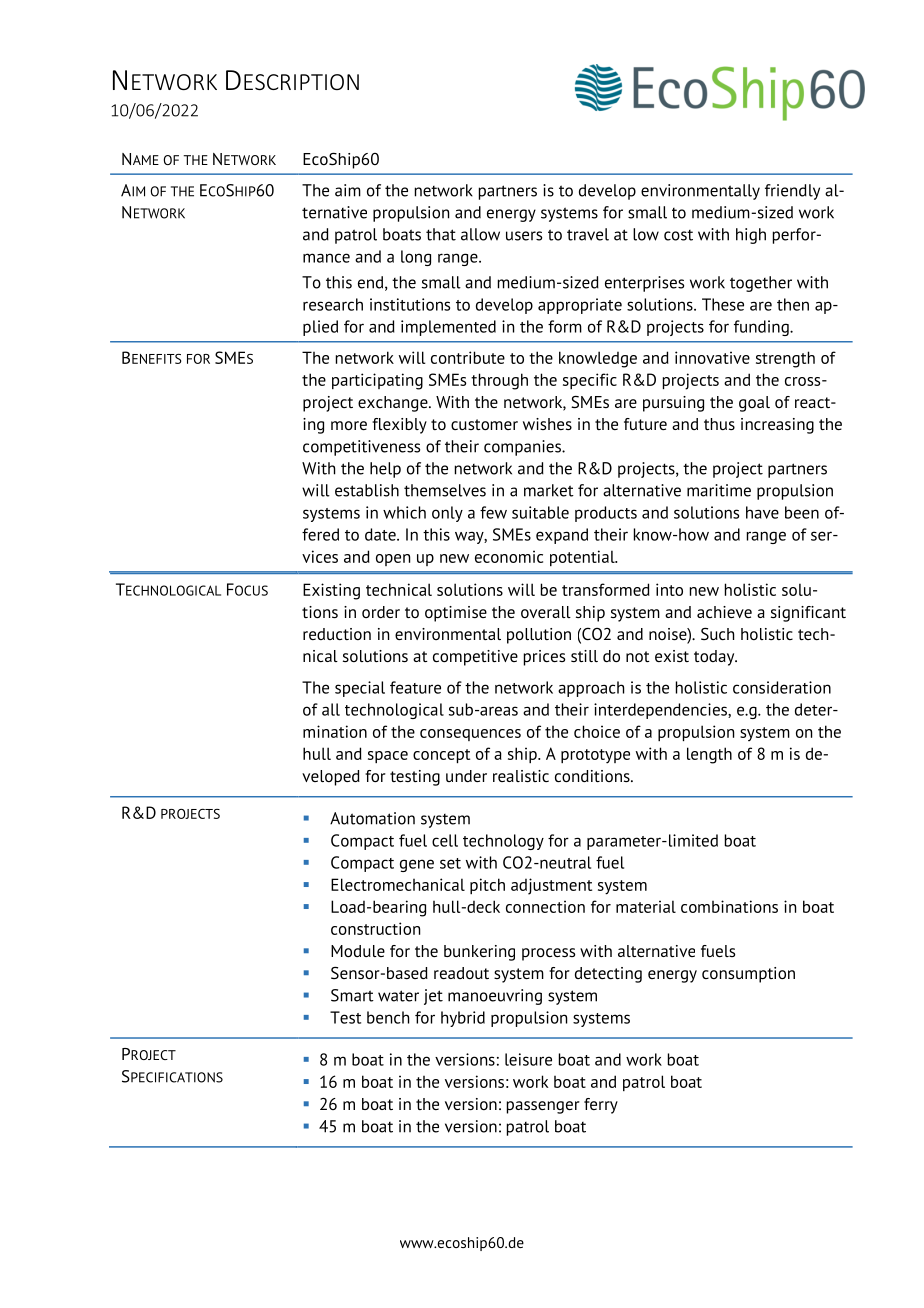 The image size is (924, 1308). I want to click on long, so click(416, 258).
